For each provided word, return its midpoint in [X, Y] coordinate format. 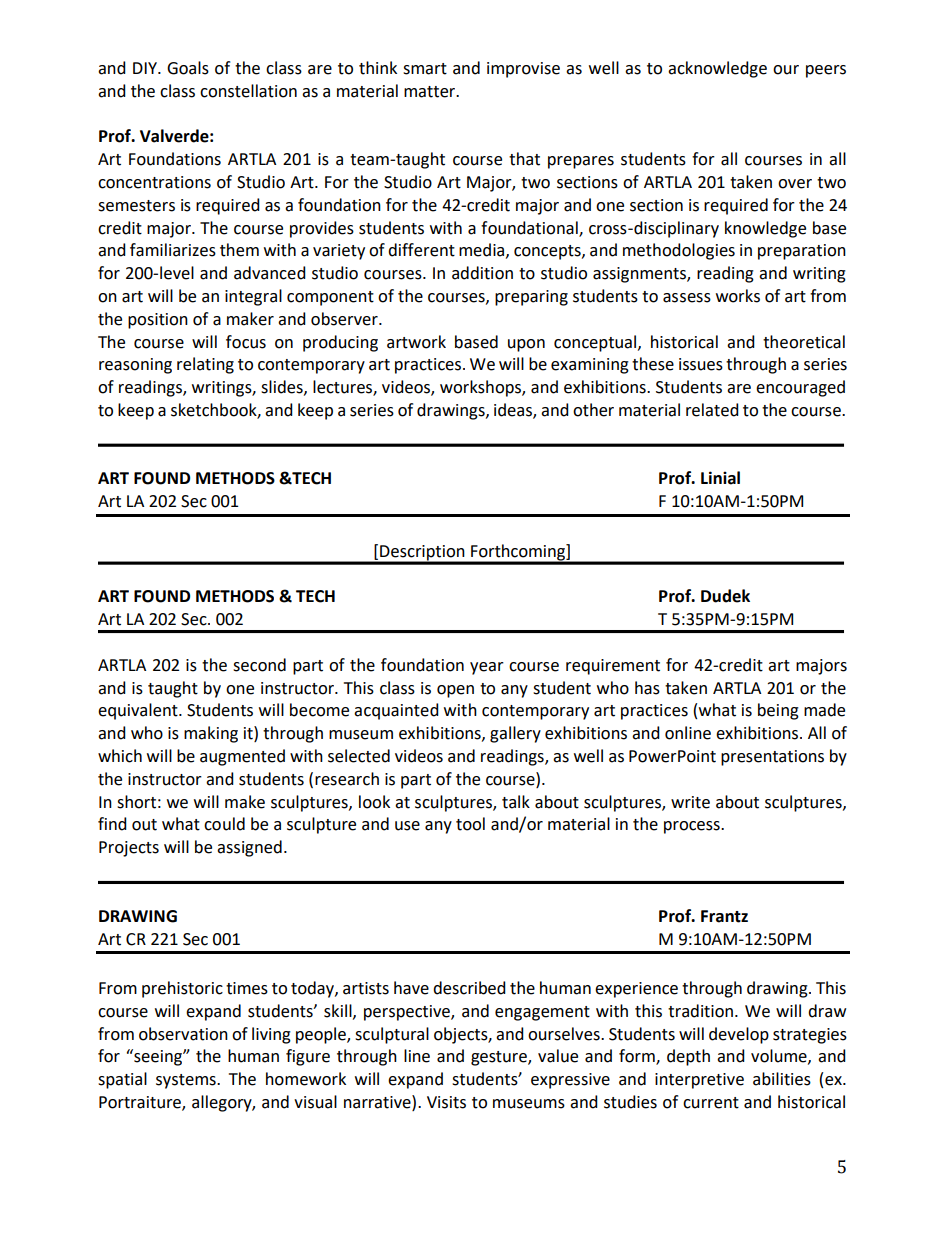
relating [205, 365]
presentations [772, 758]
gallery [515, 734]
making [211, 734]
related [712, 410]
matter [431, 92]
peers [826, 71]
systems [187, 1081]
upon [526, 345]
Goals [188, 68]
